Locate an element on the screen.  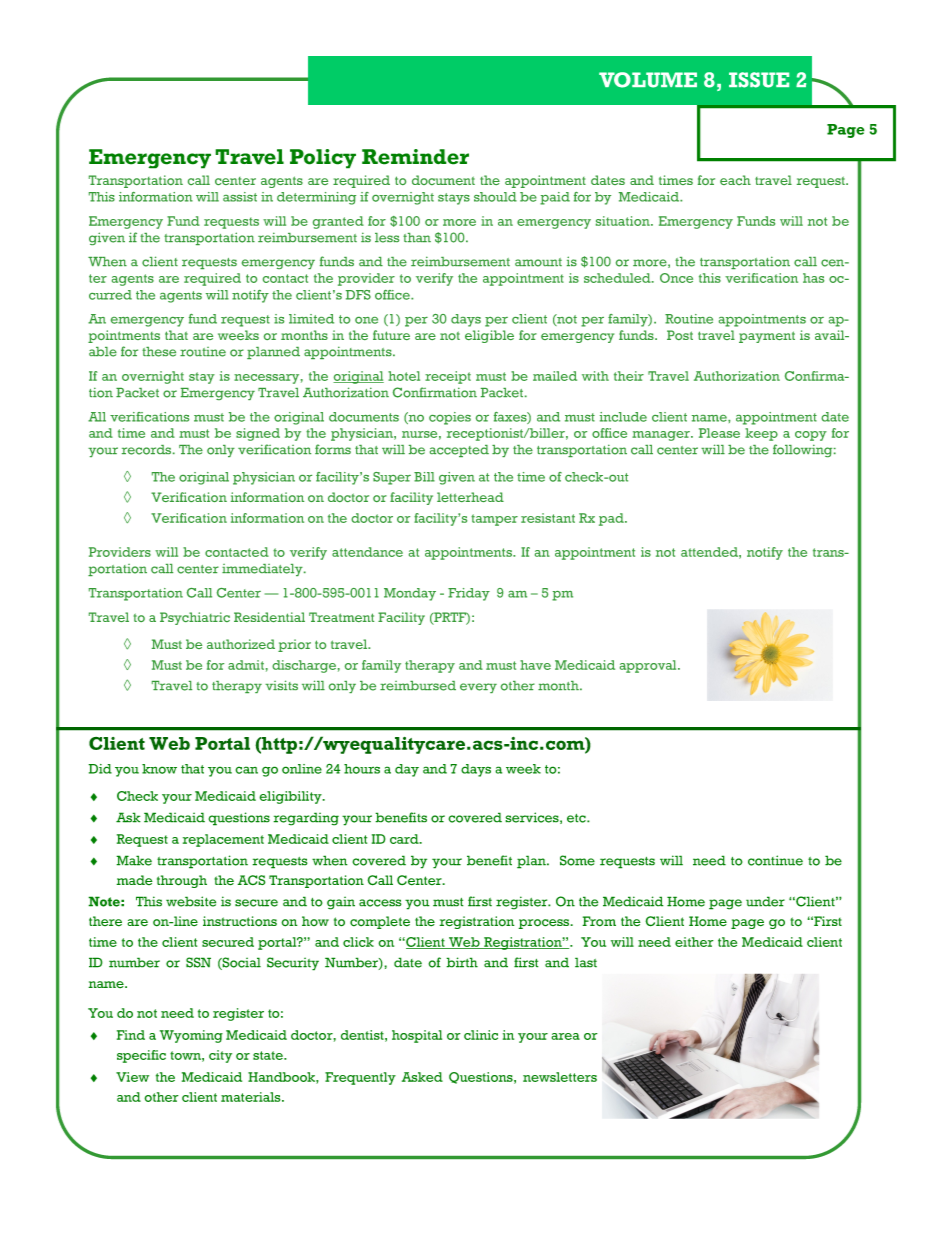
card is located at coordinates (405, 839).
